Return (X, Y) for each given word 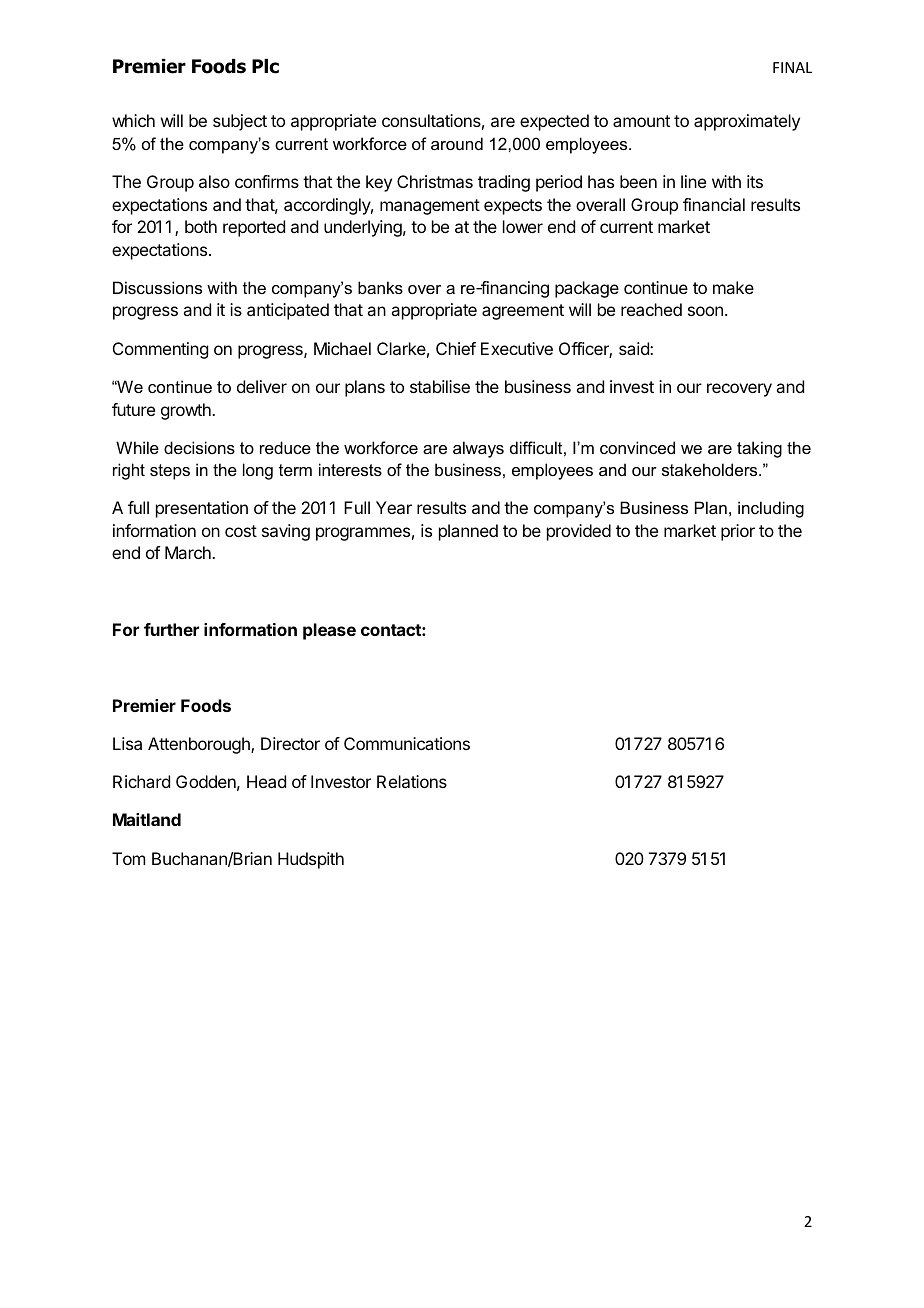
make (733, 287)
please (329, 631)
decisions (199, 447)
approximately (747, 122)
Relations (412, 781)
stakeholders (711, 469)
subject (240, 122)
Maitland (147, 819)
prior (738, 532)
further (171, 629)
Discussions (157, 287)
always (478, 449)
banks (380, 287)
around (457, 143)
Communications (407, 743)
